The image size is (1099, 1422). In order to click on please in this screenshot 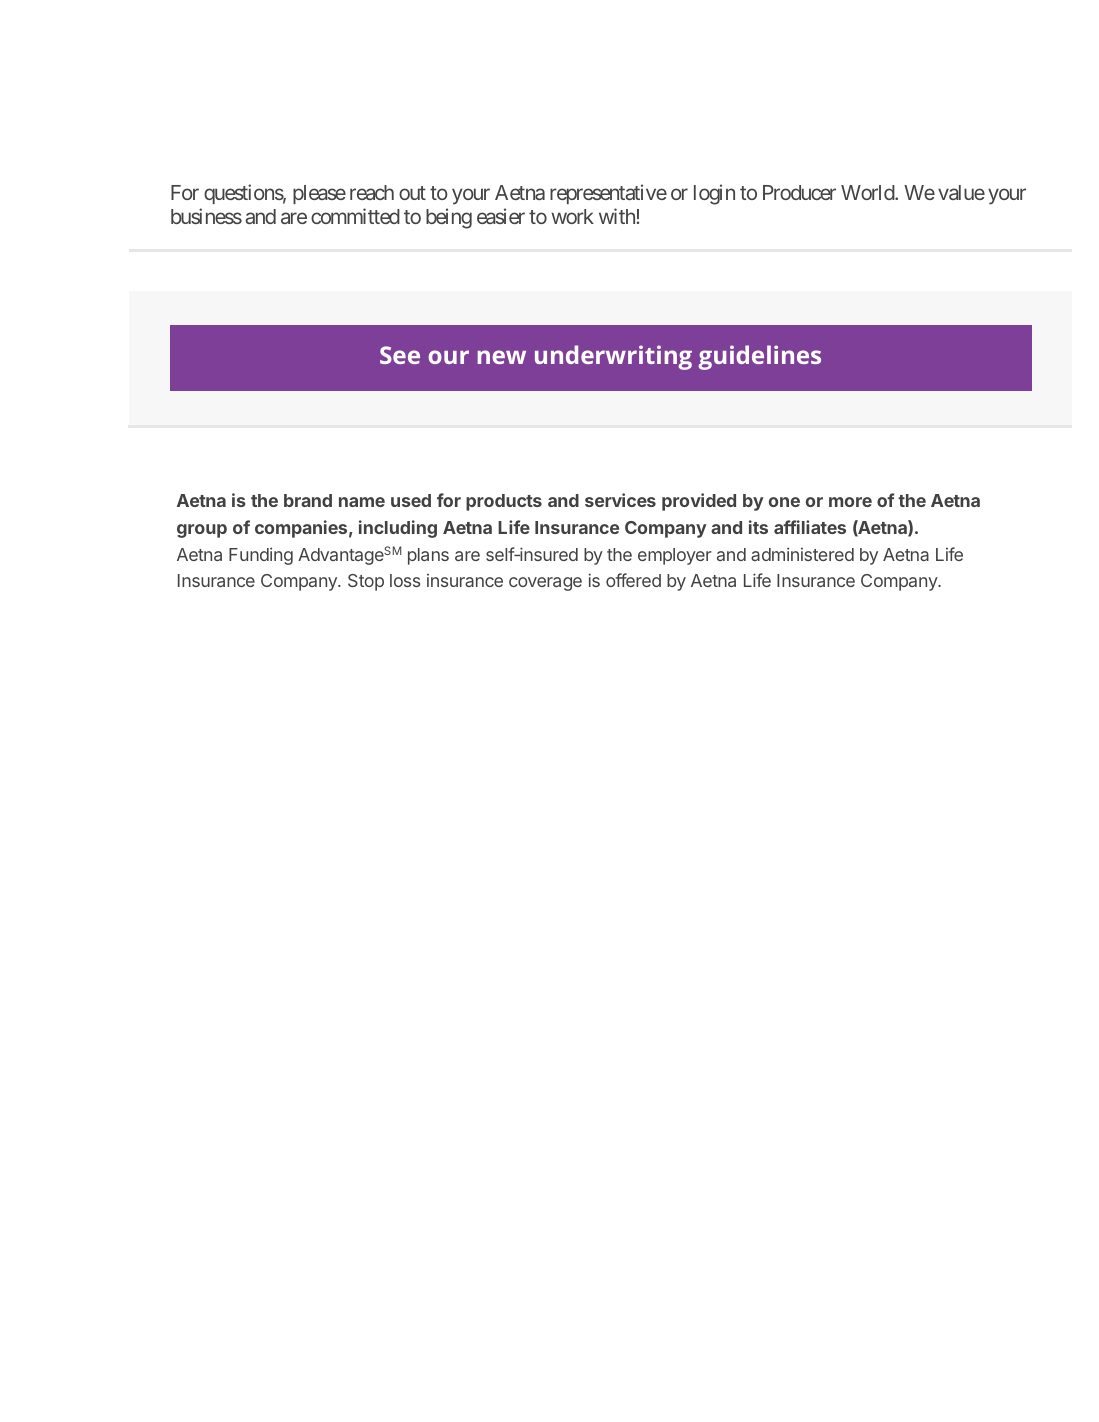, I will do `click(319, 194)`.
